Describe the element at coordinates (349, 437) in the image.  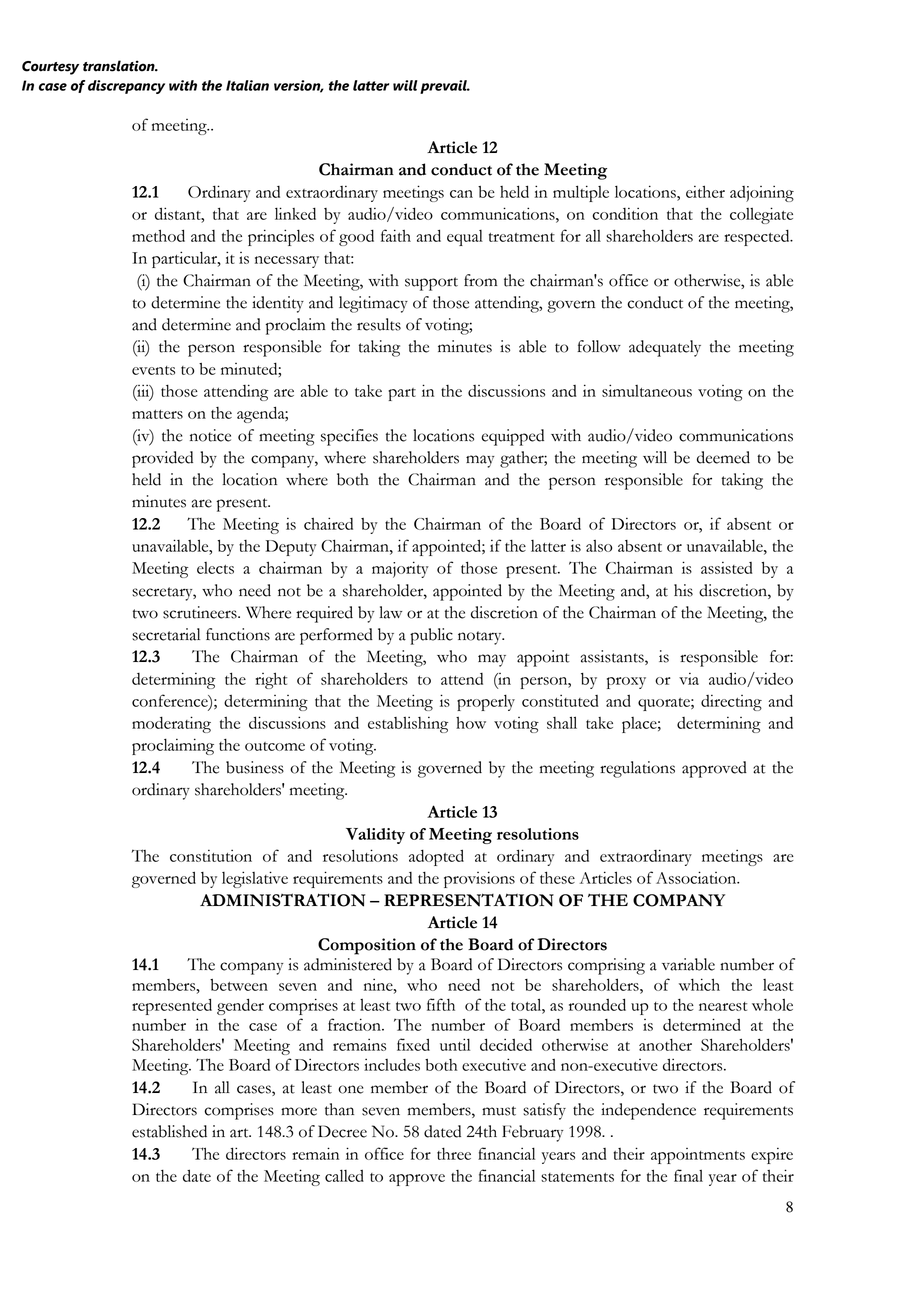
I see `specifies` at that location.
